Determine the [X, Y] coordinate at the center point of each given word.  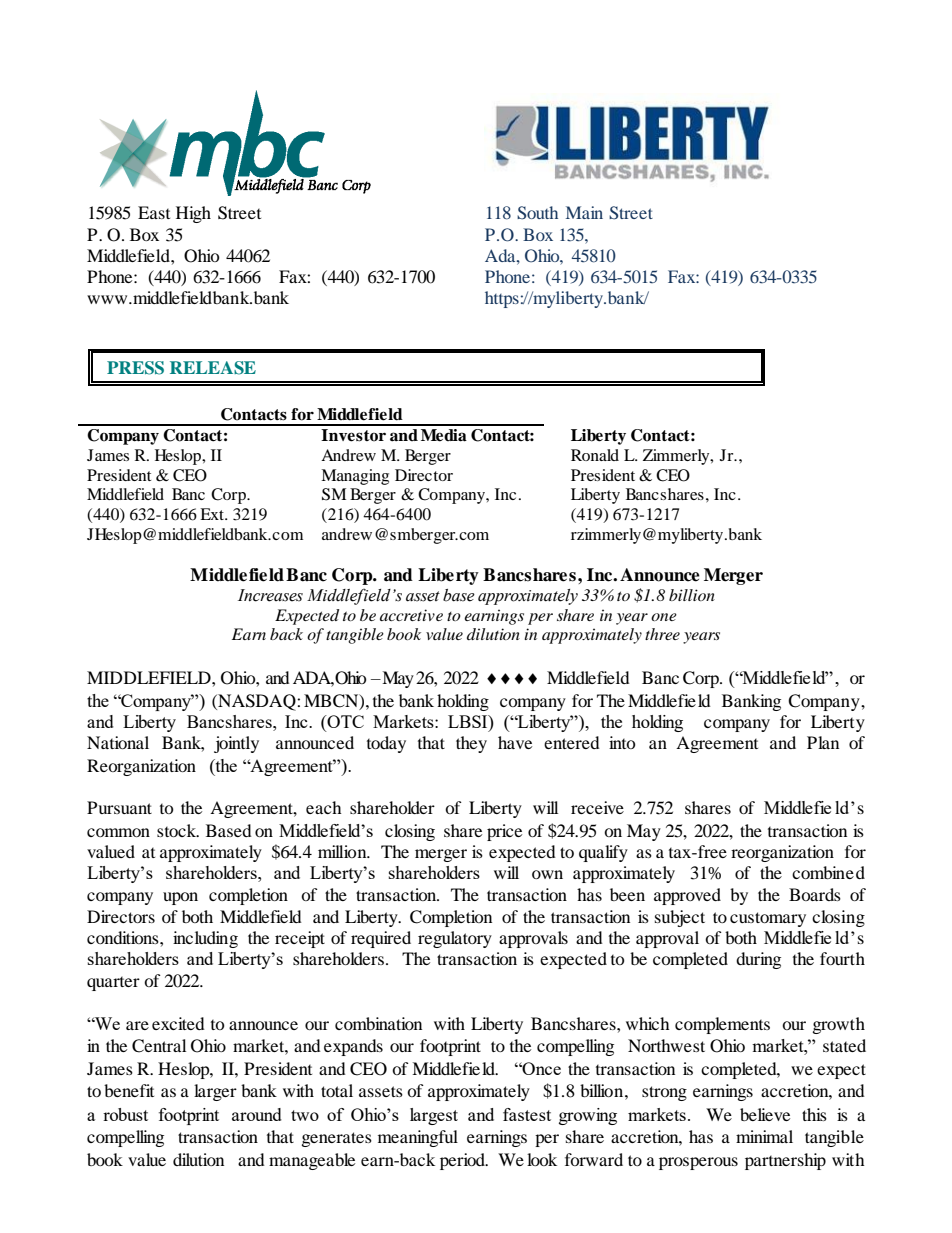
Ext [213, 514]
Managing [355, 477]
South [537, 213]
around [257, 1114]
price [504, 832]
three [662, 634]
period [463, 1161]
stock [178, 830]
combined [828, 872]
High [193, 214]
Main [584, 212]
